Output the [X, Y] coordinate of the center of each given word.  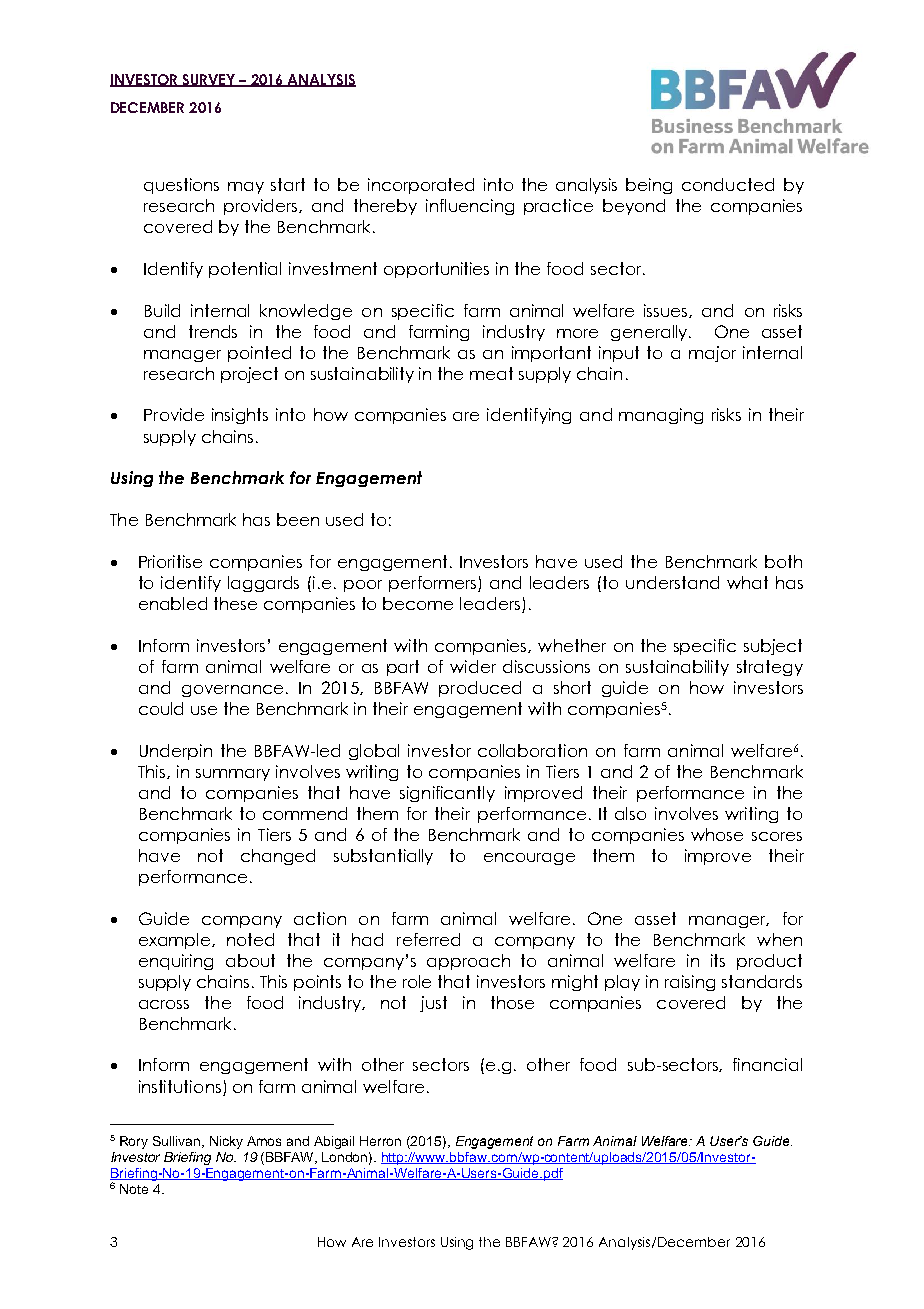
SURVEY [208, 80]
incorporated [421, 186]
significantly [447, 794]
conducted [728, 184]
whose [717, 834]
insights [240, 416]
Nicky [226, 1142]
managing [661, 416]
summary [233, 775]
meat [491, 373]
